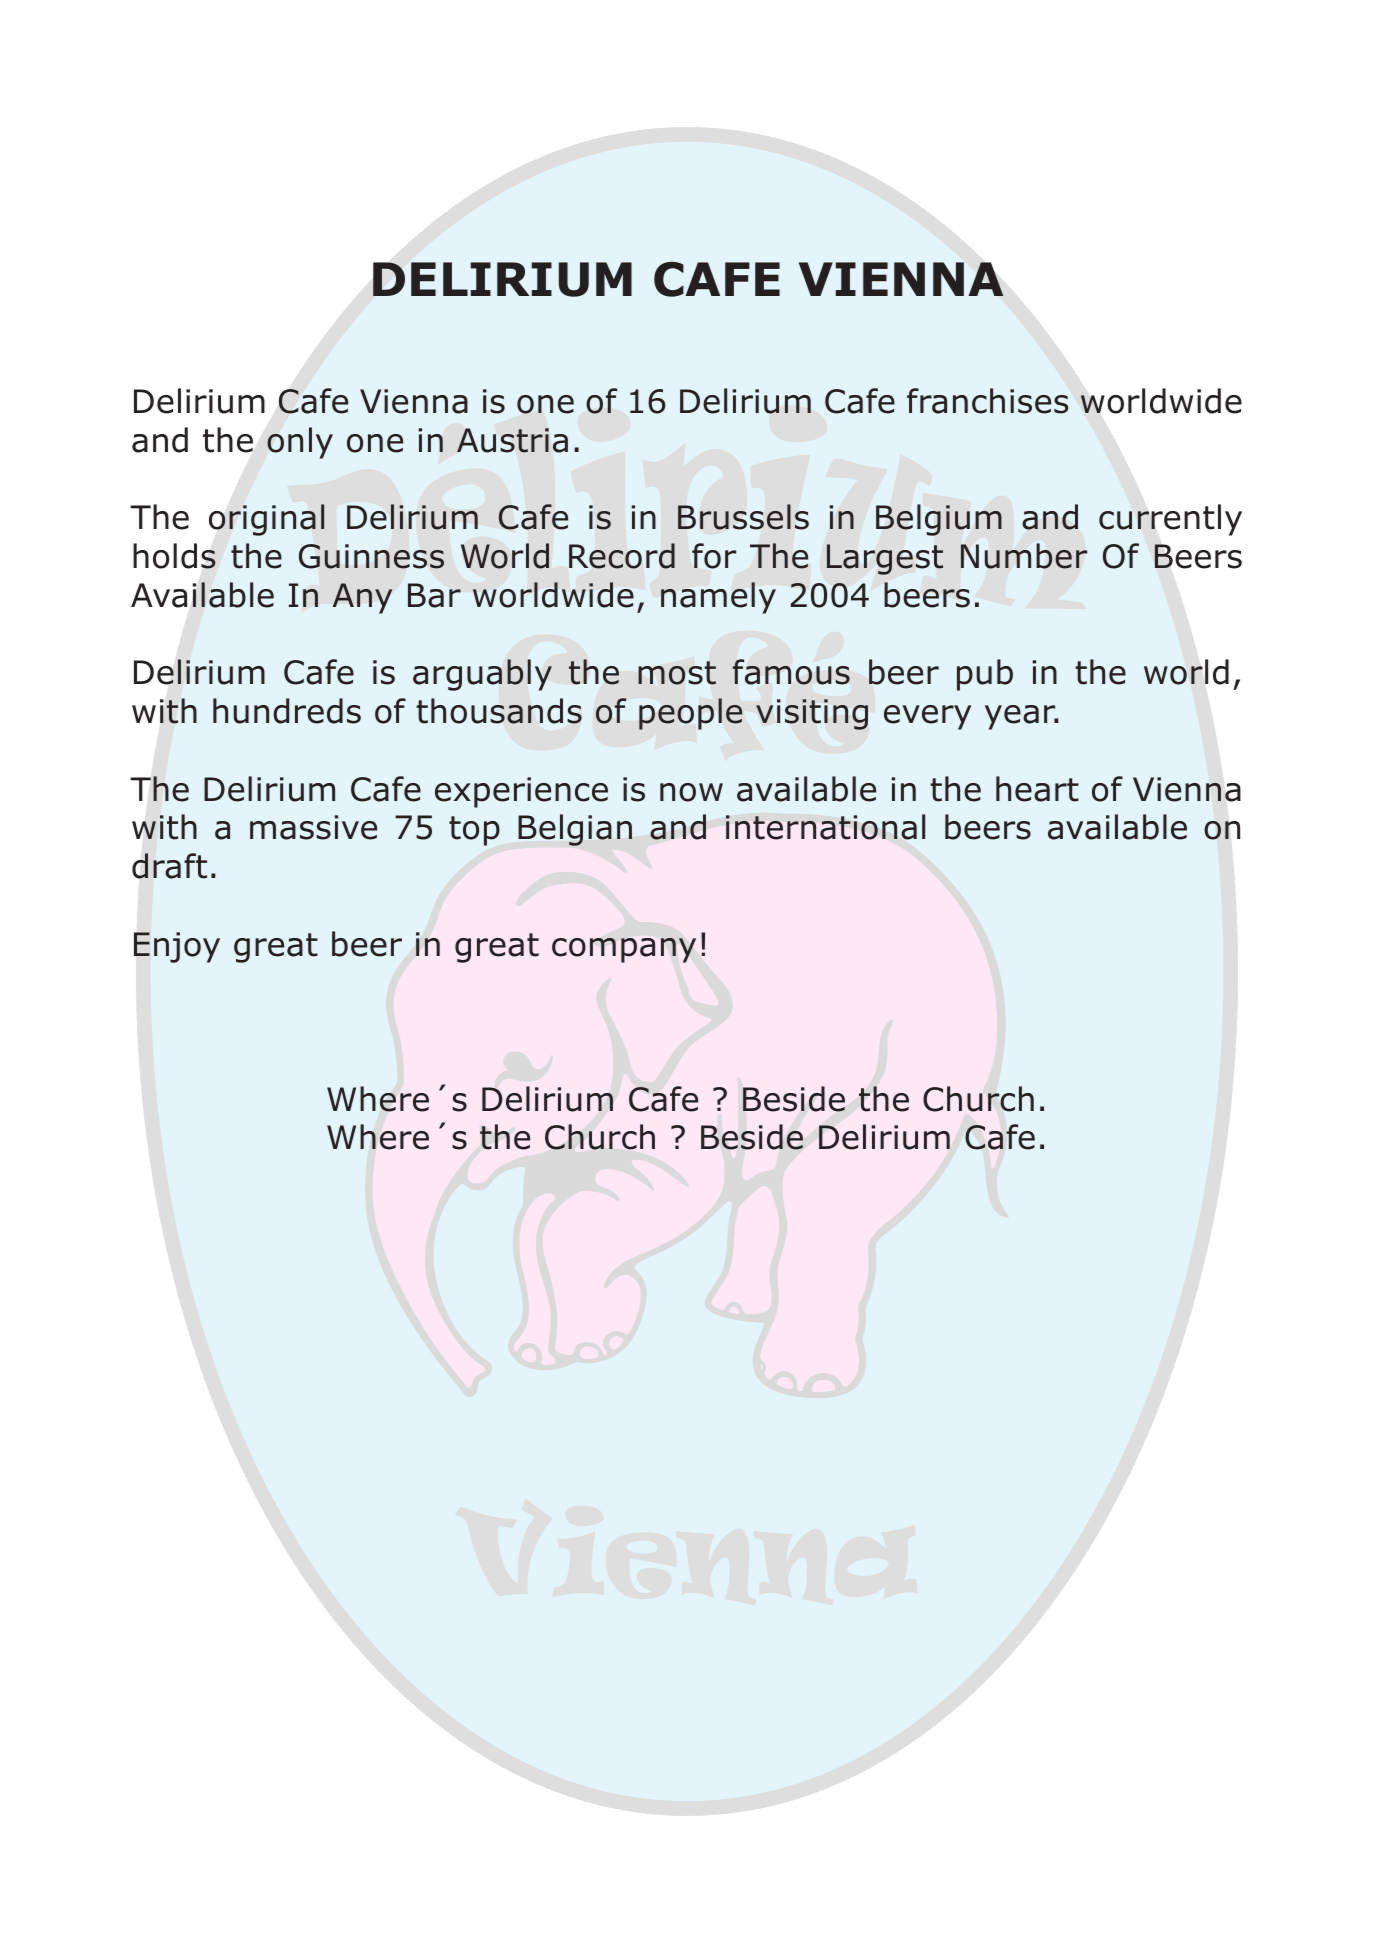  Describe the element at coordinates (300, 443) in the page. I see `only` at that location.
